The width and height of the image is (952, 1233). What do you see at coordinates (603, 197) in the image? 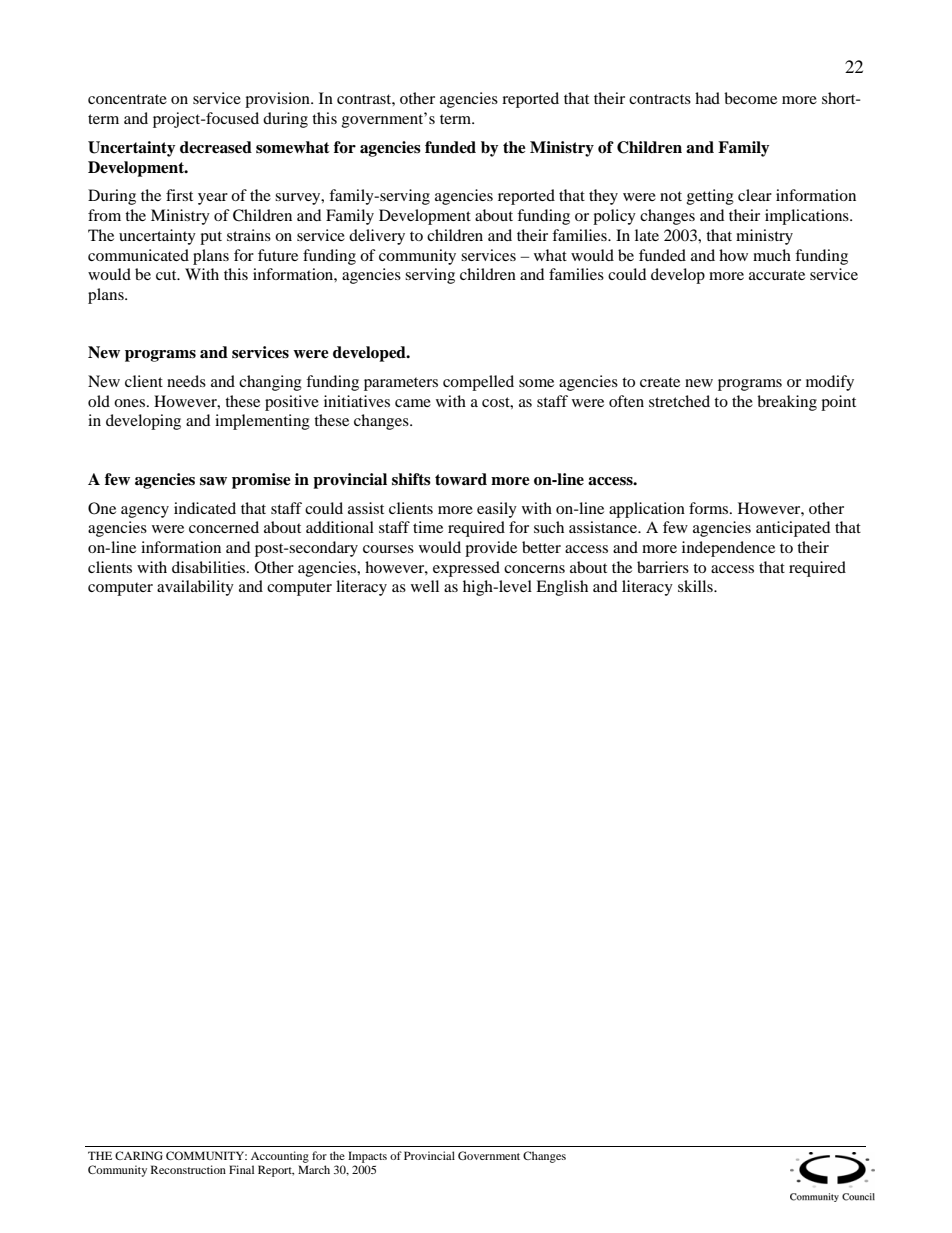
I see `they` at bounding box center [603, 197].
